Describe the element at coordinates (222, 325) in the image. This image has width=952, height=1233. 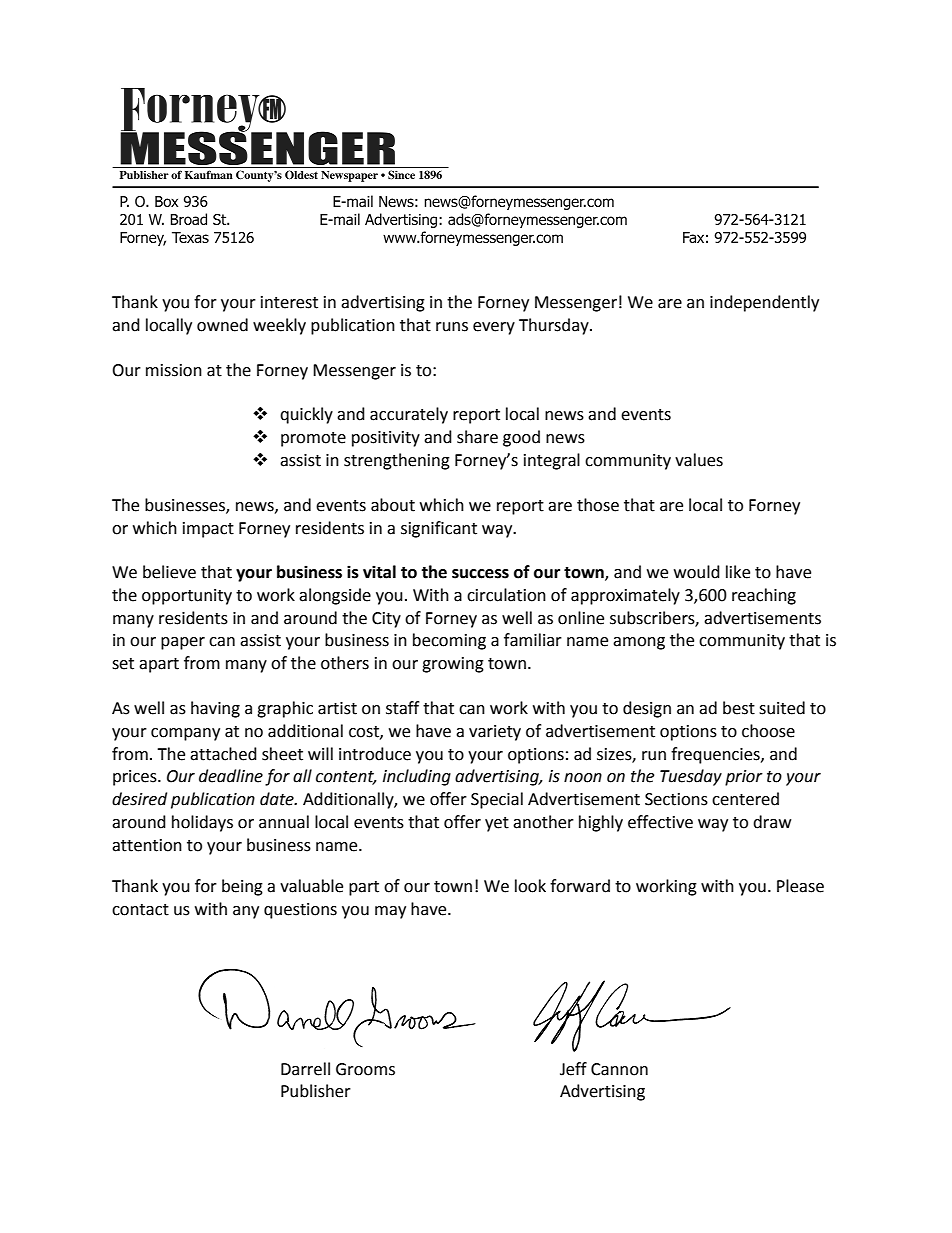
I see `owned` at that location.
